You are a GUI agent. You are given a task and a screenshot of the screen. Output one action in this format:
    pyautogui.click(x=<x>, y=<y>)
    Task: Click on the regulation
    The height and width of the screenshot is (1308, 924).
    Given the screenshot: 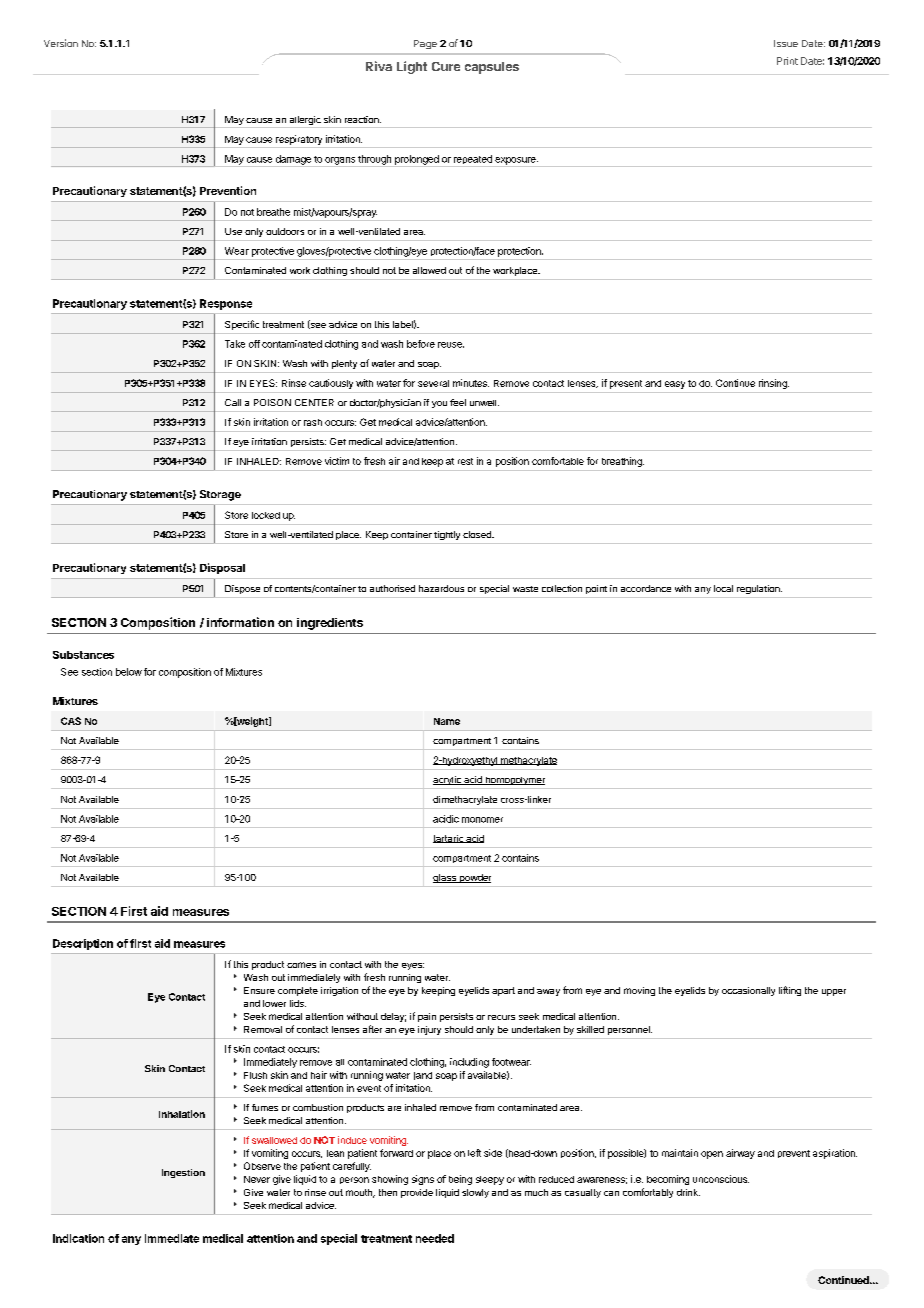 What is the action you would take?
    pyautogui.click(x=759, y=589)
